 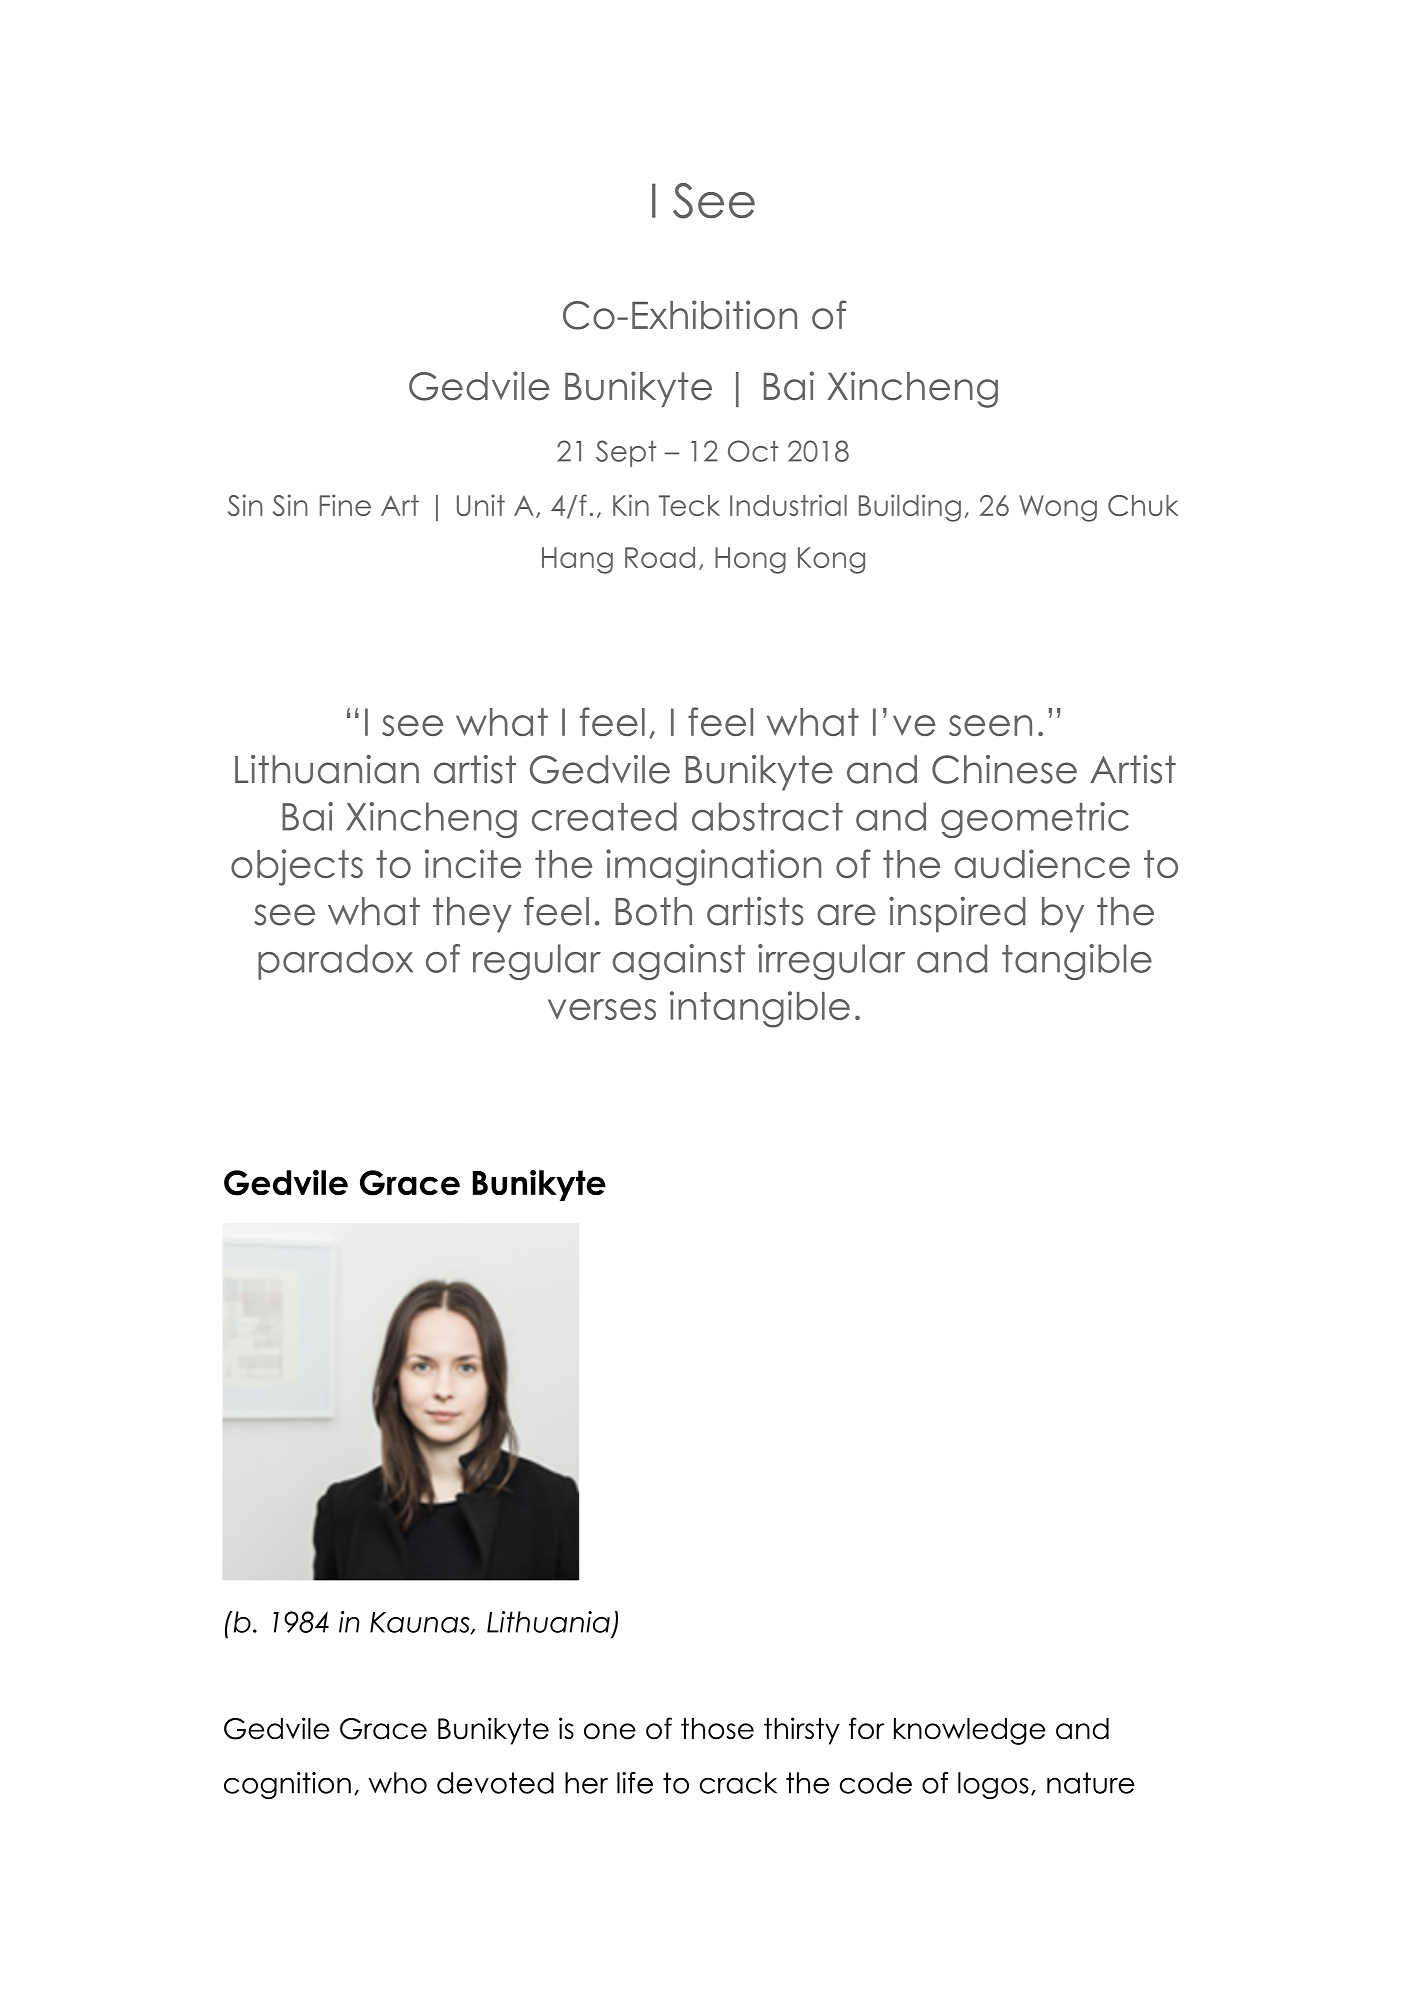 I want to click on Teck, so click(x=689, y=505).
